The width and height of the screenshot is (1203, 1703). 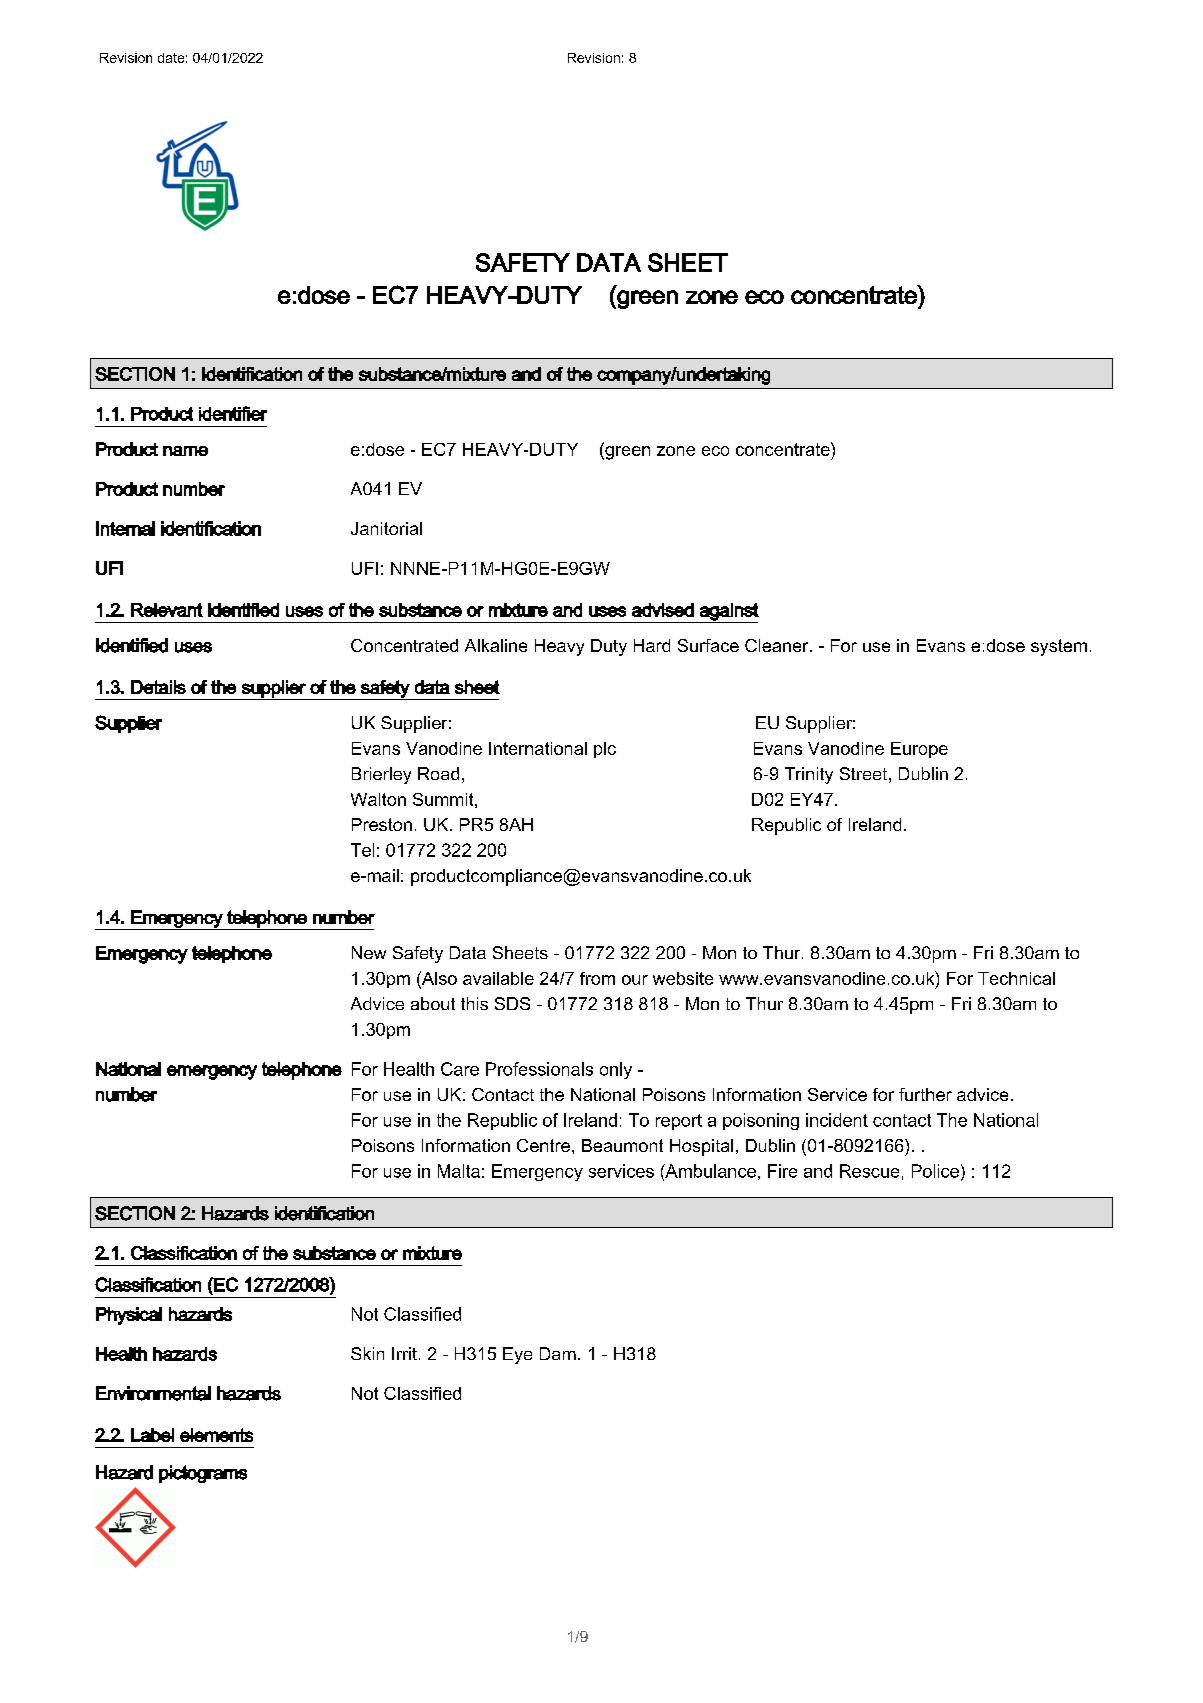 What do you see at coordinates (185, 451) in the screenshot?
I see `name` at bounding box center [185, 451].
